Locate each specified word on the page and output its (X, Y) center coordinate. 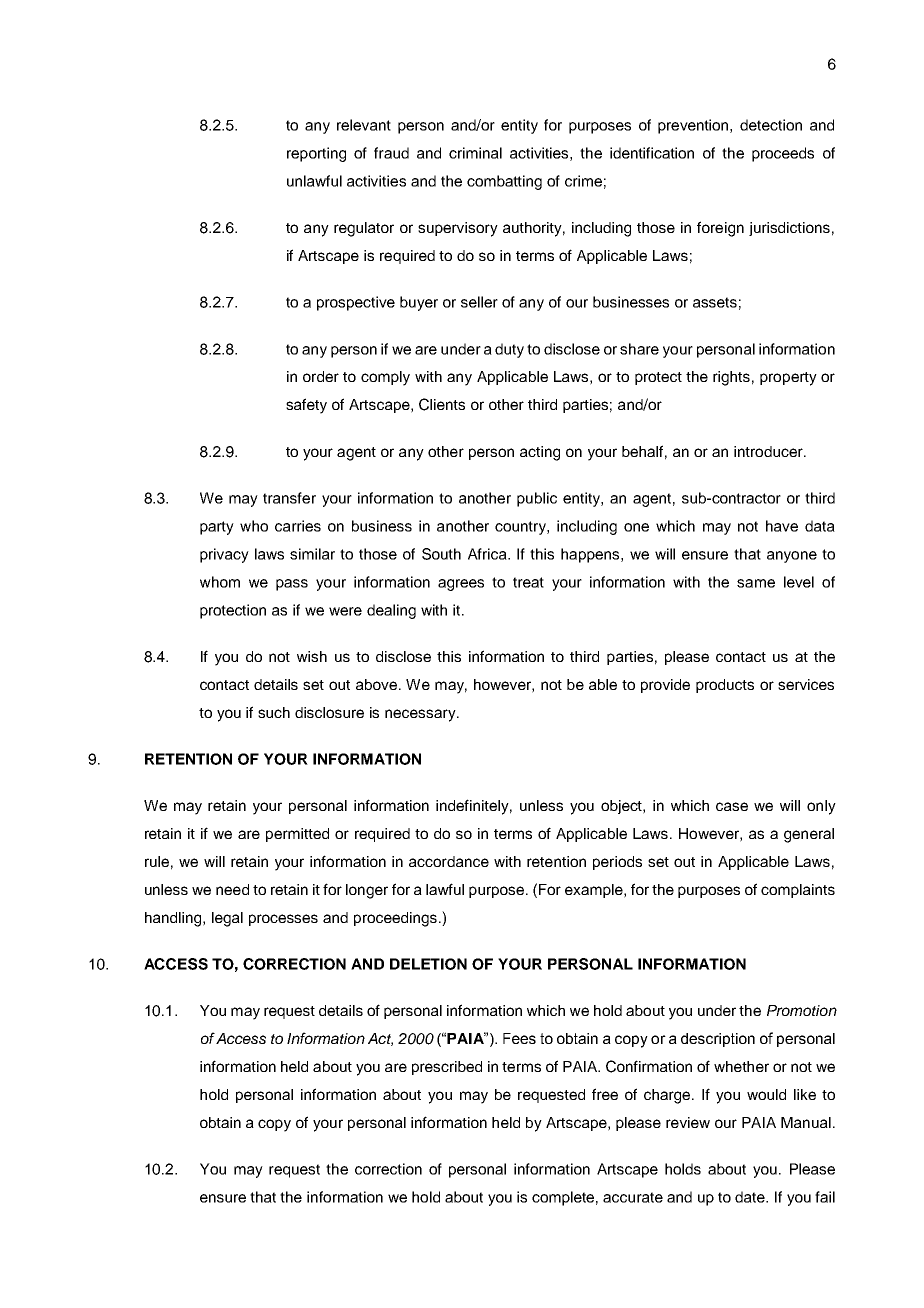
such (274, 712)
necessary (421, 715)
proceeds (783, 154)
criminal (475, 153)
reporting (316, 154)
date (751, 1197)
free (605, 1094)
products (725, 686)
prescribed (447, 1068)
